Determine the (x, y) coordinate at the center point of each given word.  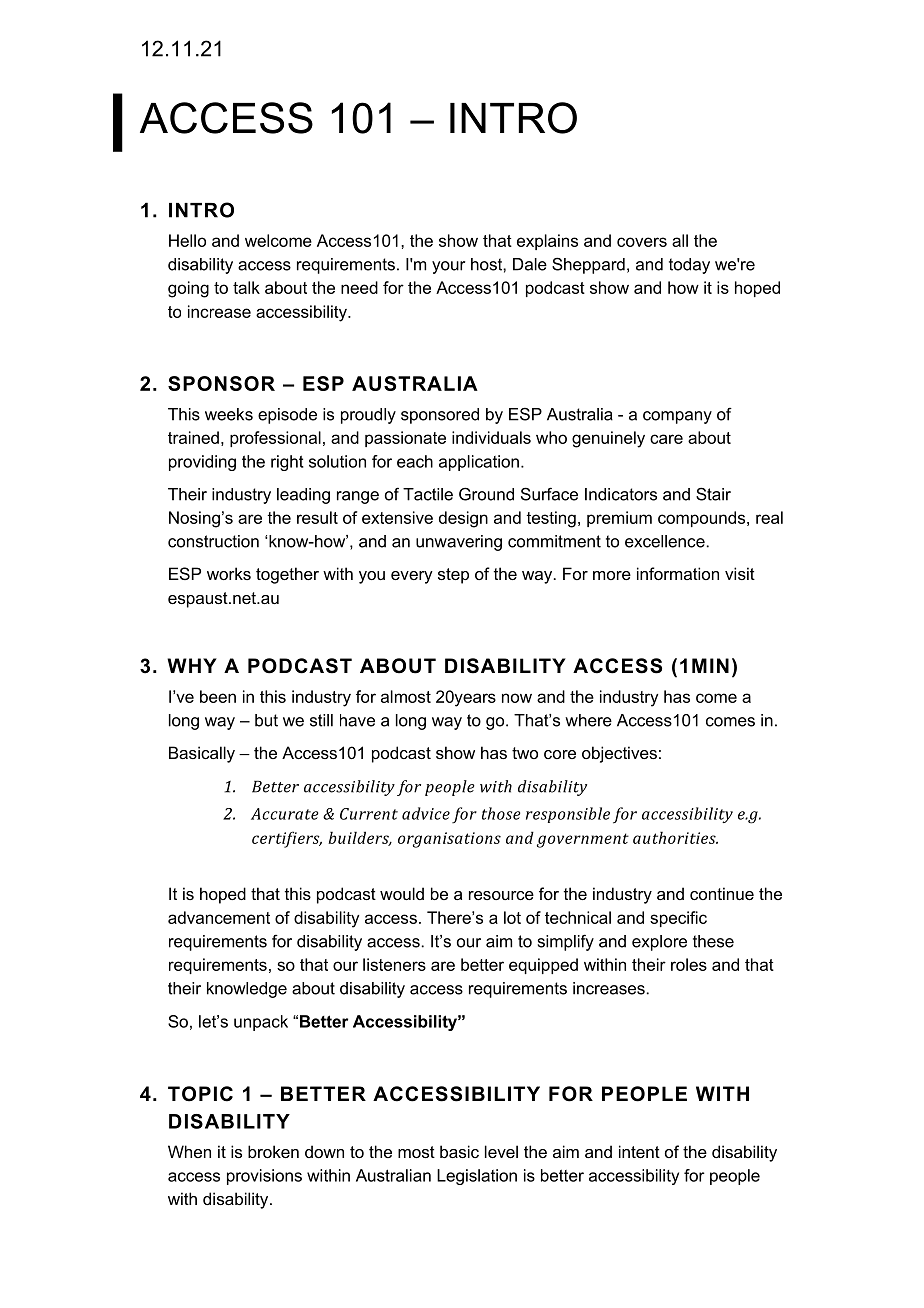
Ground (486, 494)
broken (273, 1151)
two (525, 753)
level (501, 1151)
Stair (713, 494)
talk (246, 287)
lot (512, 917)
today (689, 266)
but (266, 720)
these (713, 941)
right (287, 463)
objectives (619, 754)
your (448, 267)
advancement (219, 917)
